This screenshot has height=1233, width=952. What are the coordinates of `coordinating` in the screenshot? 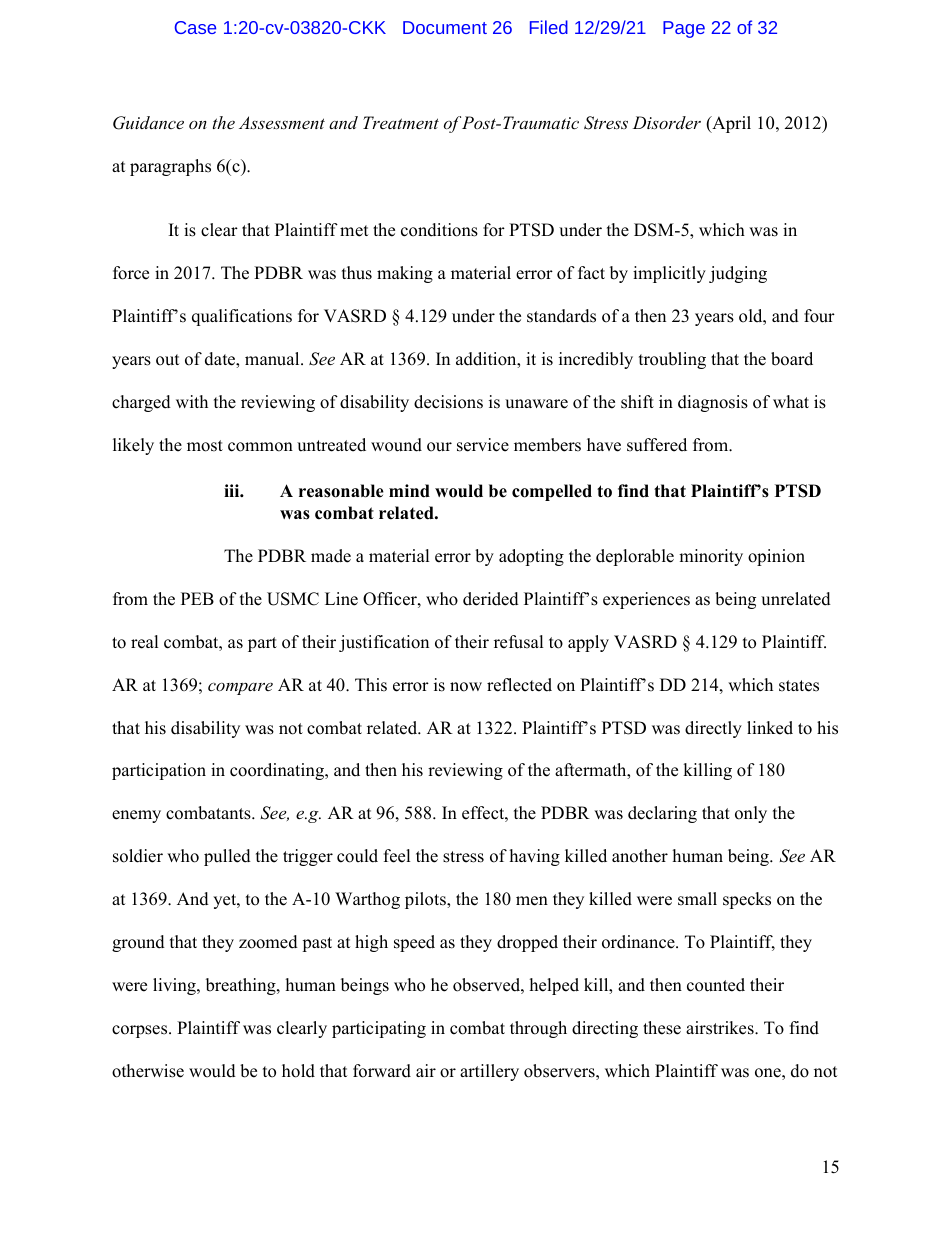 It's located at (278, 771).
